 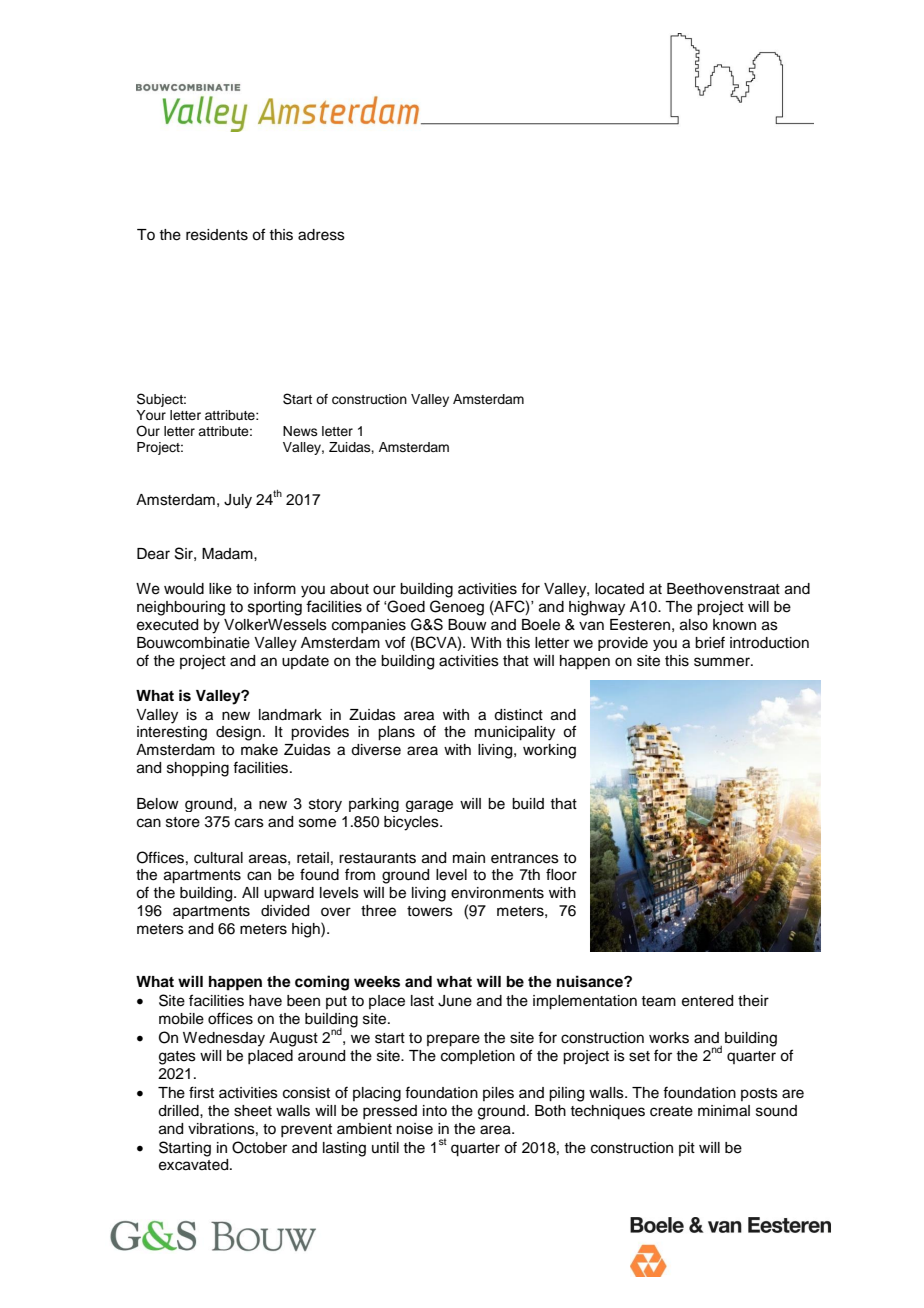 I want to click on working, so click(x=549, y=751).
